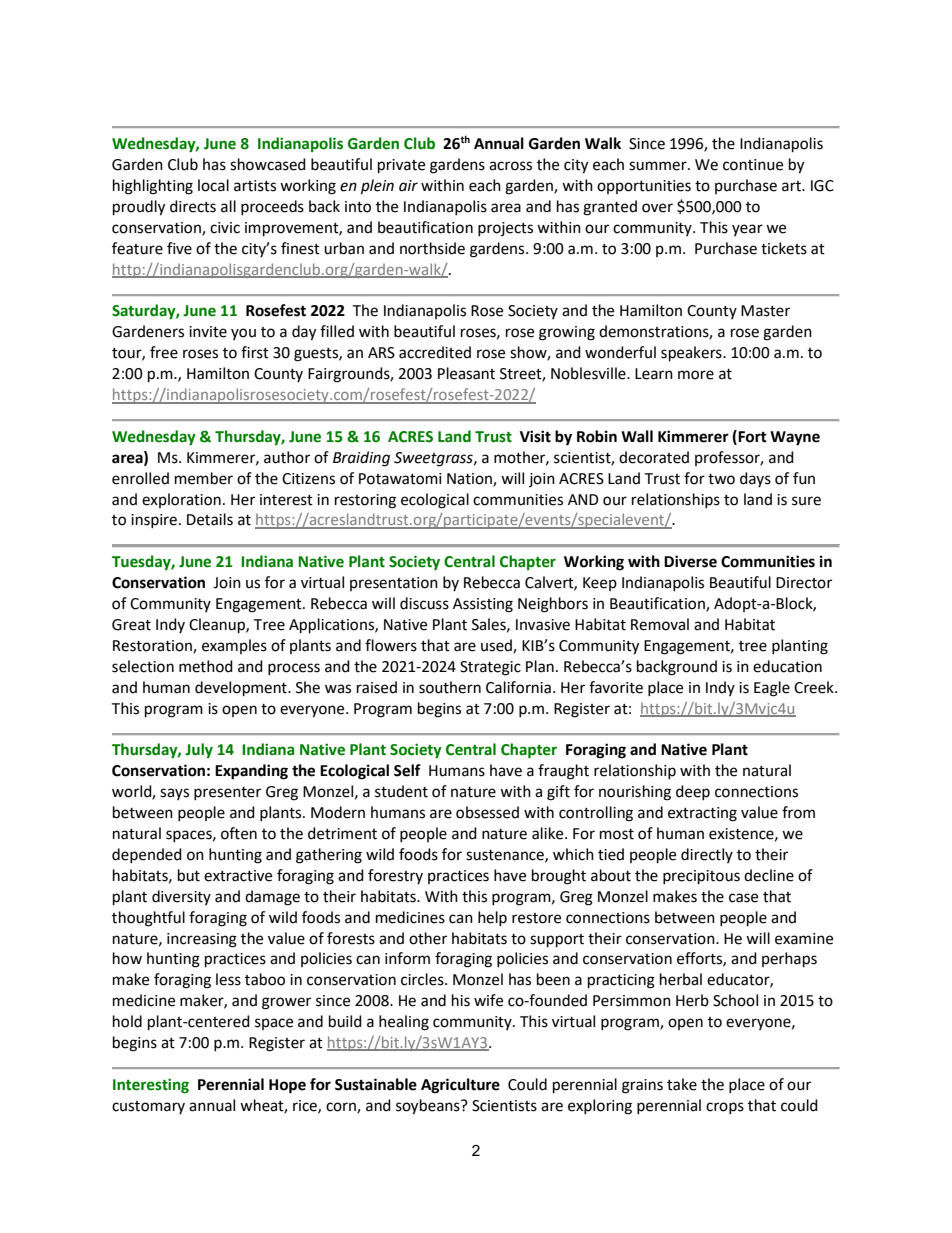 This screenshot has width=952, height=1233. Describe the element at coordinates (213, 185) in the screenshot. I see `local` at that location.
